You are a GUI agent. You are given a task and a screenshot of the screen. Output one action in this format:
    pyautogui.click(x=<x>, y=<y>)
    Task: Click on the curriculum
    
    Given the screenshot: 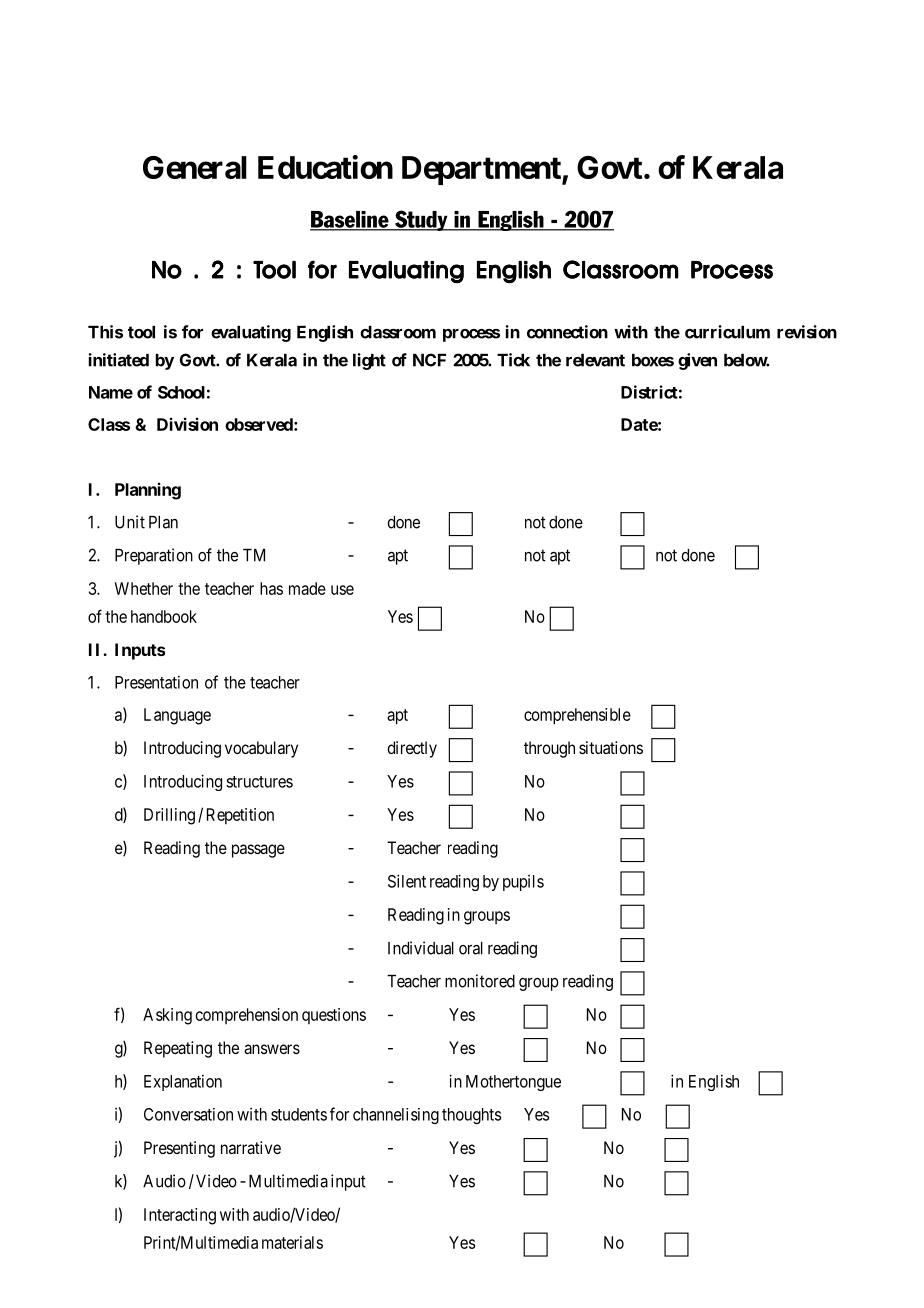 What is the action you would take?
    pyautogui.click(x=727, y=332)
